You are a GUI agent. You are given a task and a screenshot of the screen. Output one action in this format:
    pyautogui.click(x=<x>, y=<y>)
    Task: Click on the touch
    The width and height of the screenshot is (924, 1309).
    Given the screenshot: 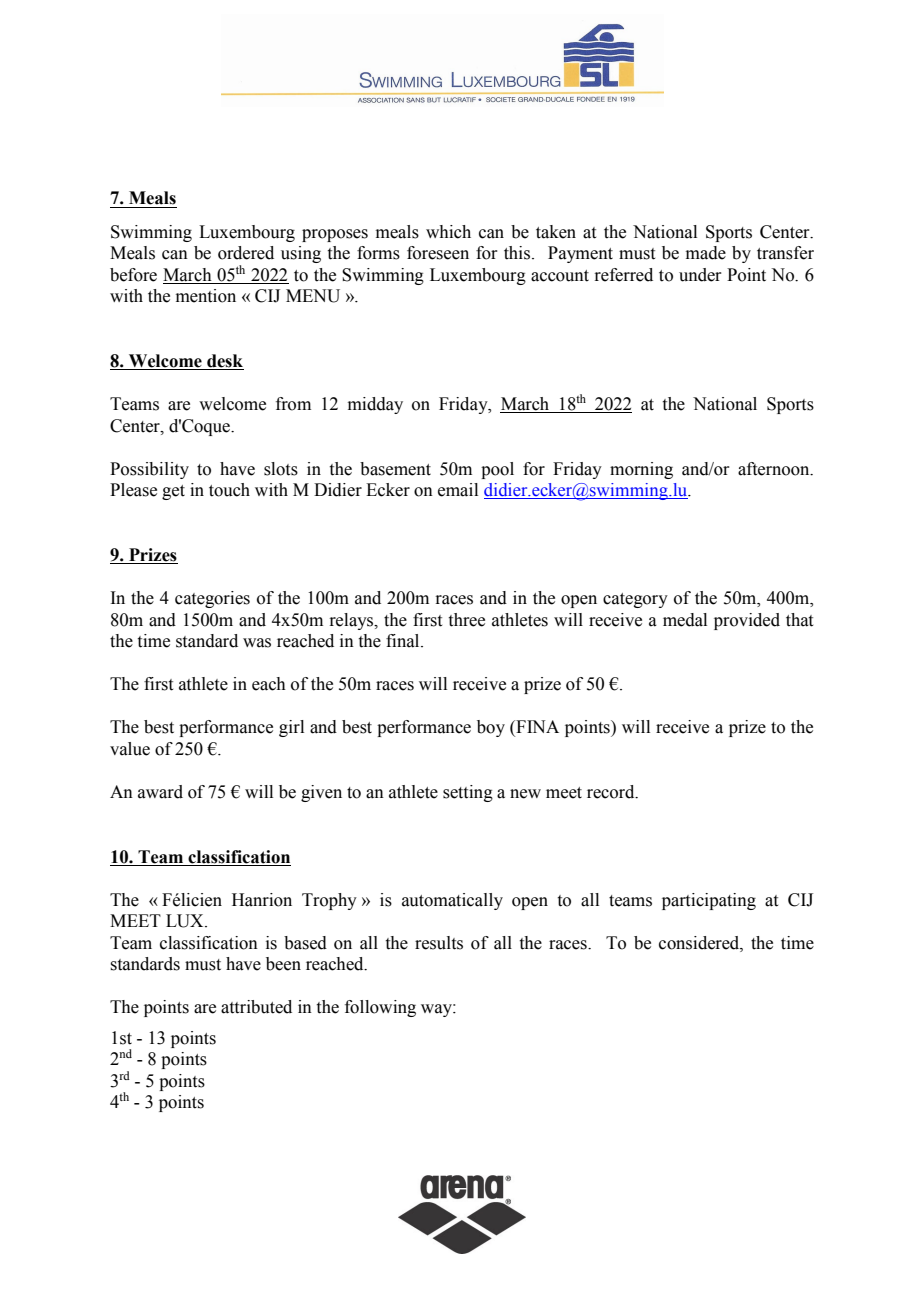 What is the action you would take?
    pyautogui.click(x=229, y=490)
